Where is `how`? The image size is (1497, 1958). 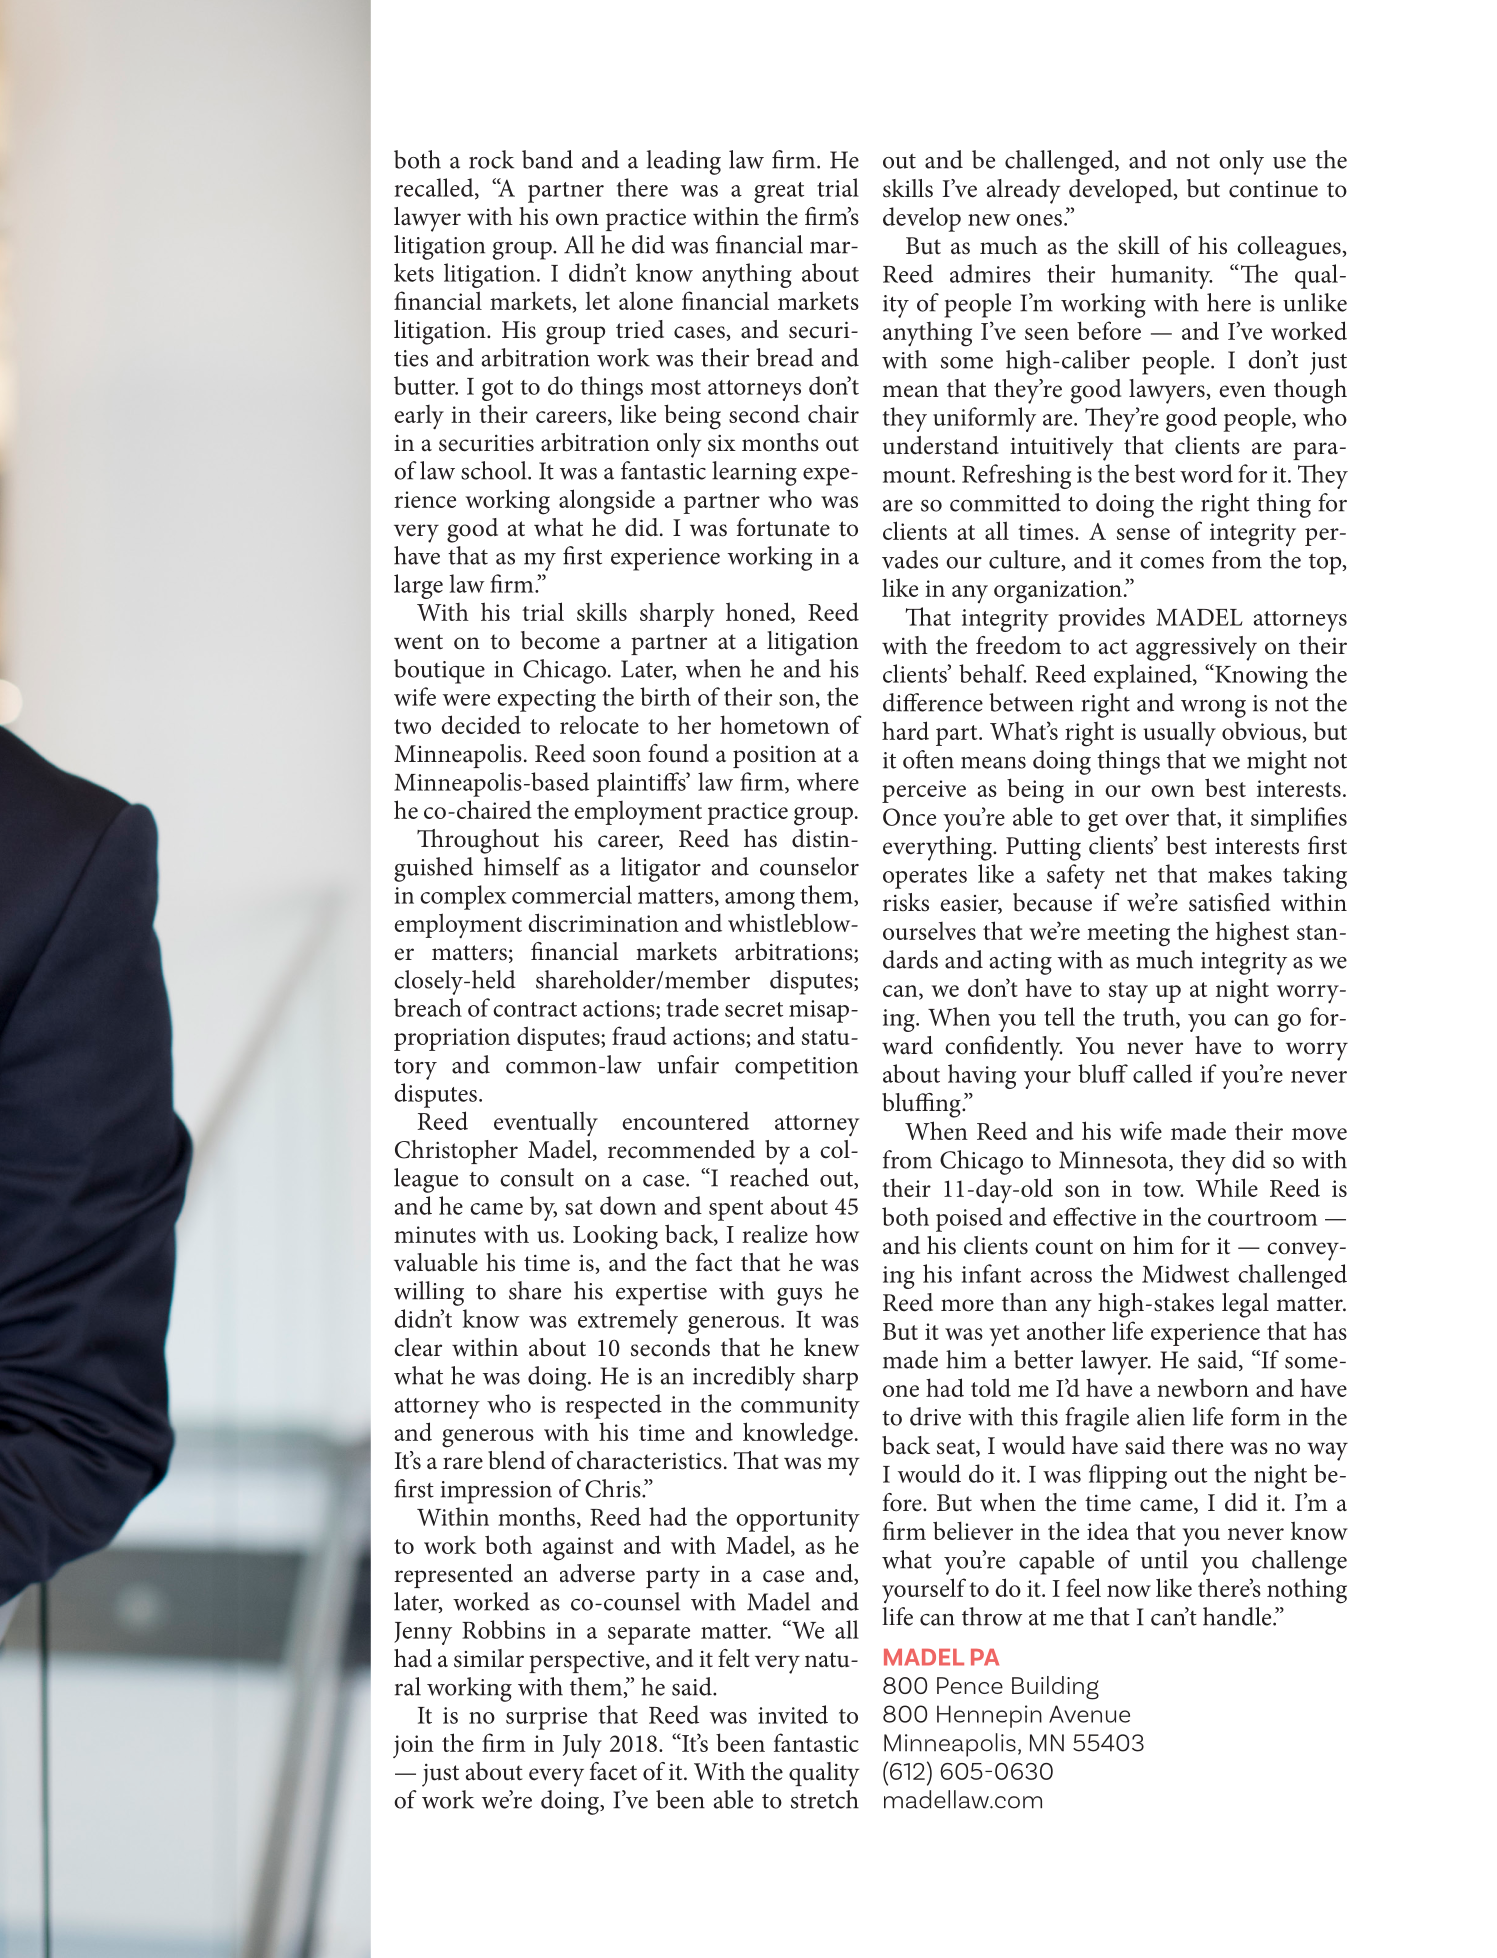 how is located at coordinates (837, 1234).
